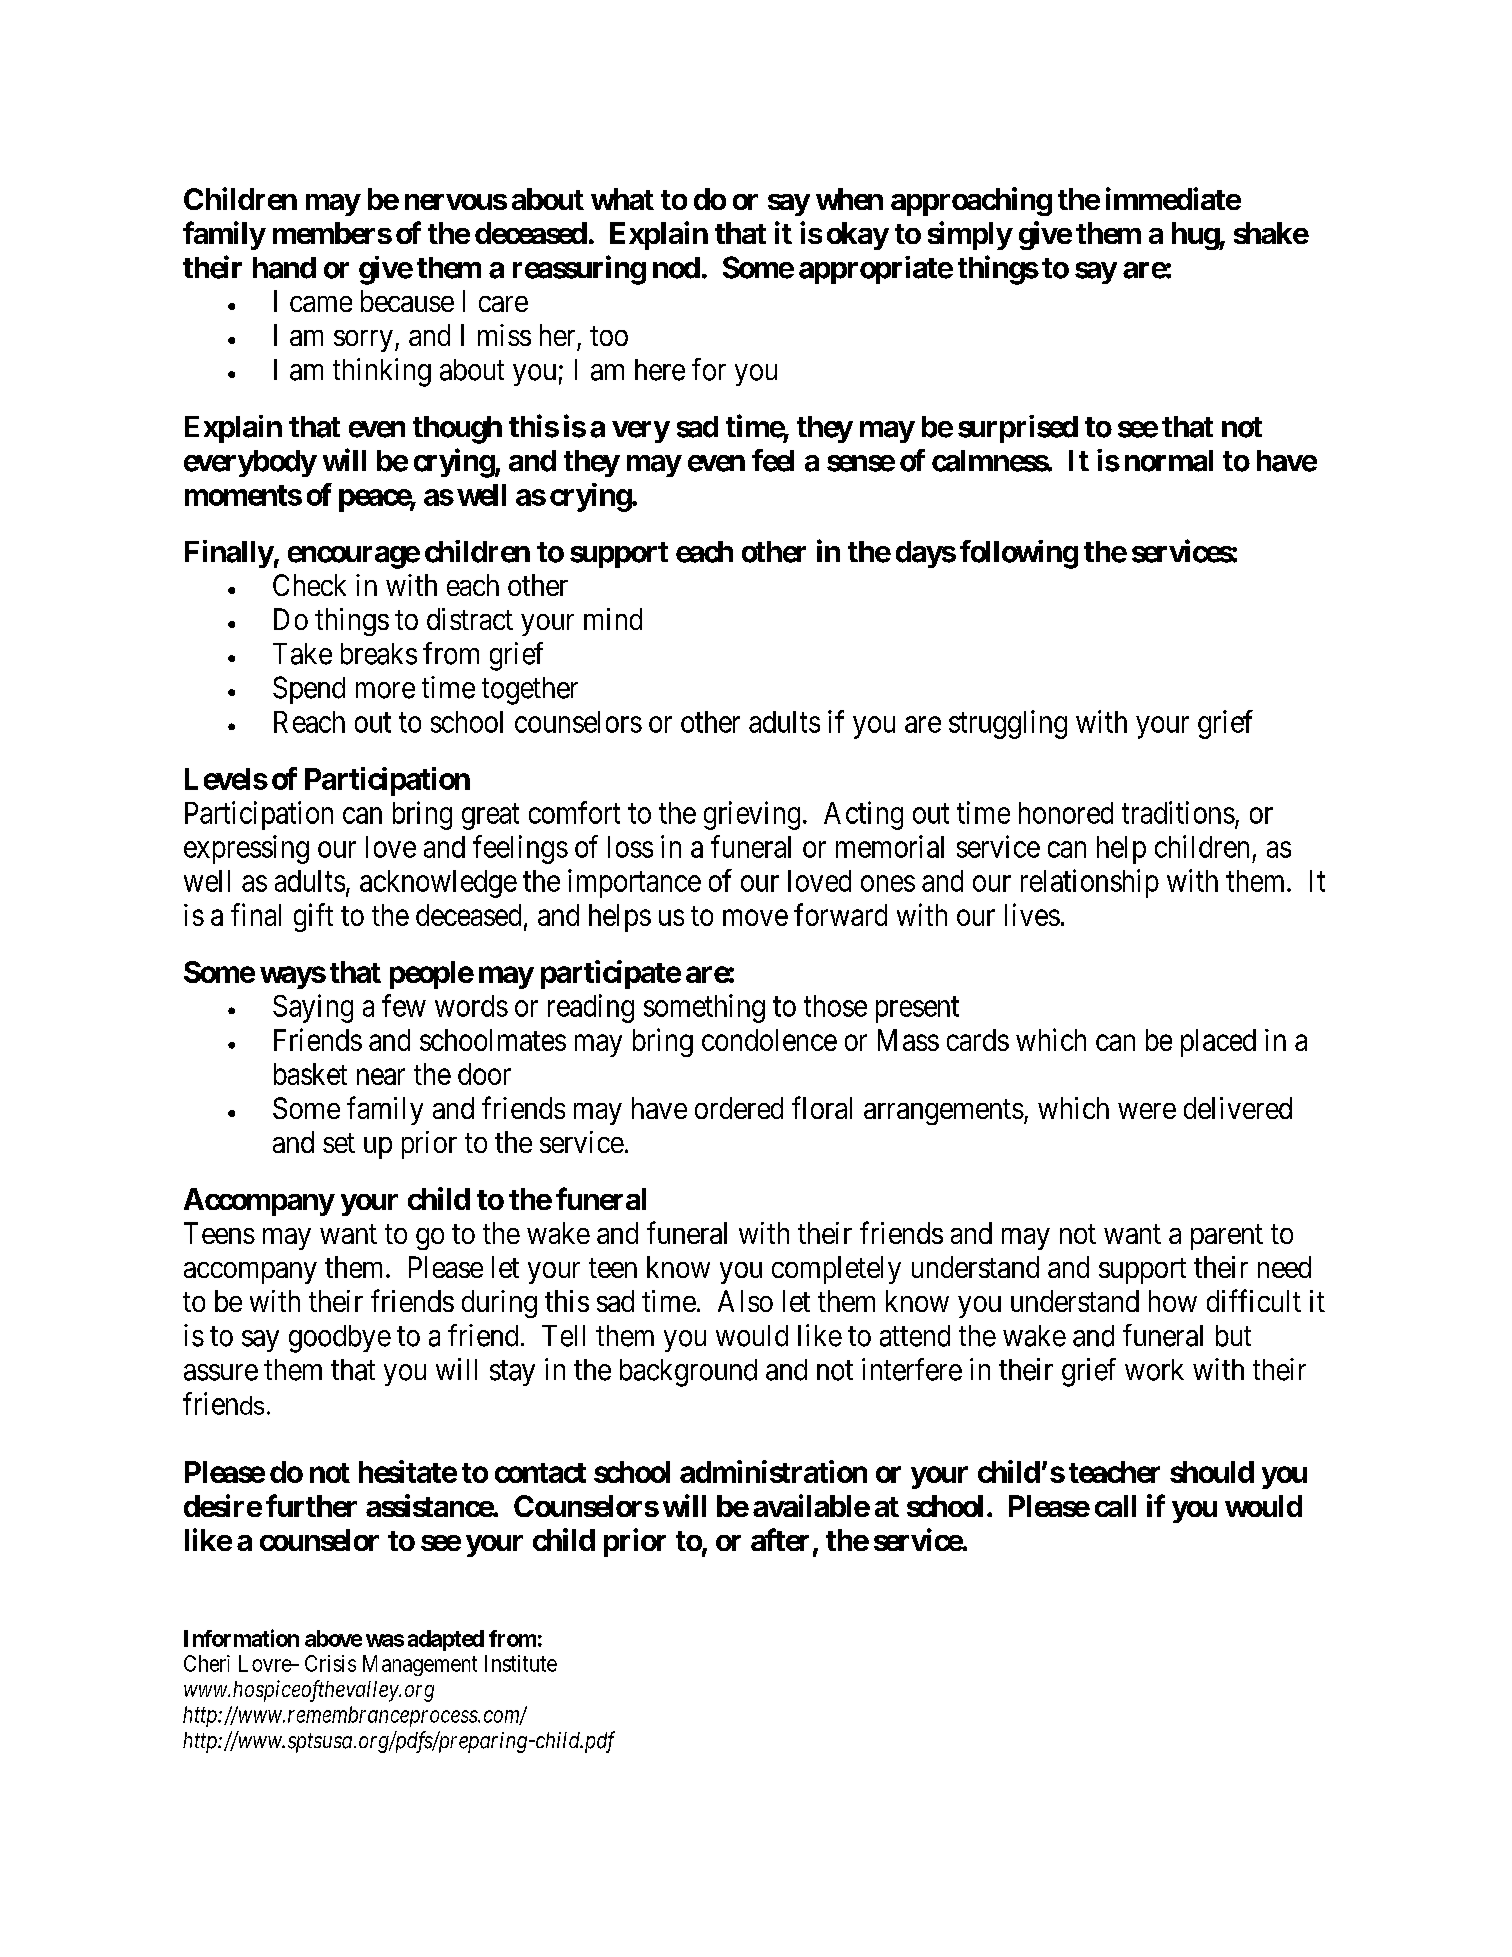  Describe the element at coordinates (739, 1108) in the screenshot. I see `ordered` at that location.
